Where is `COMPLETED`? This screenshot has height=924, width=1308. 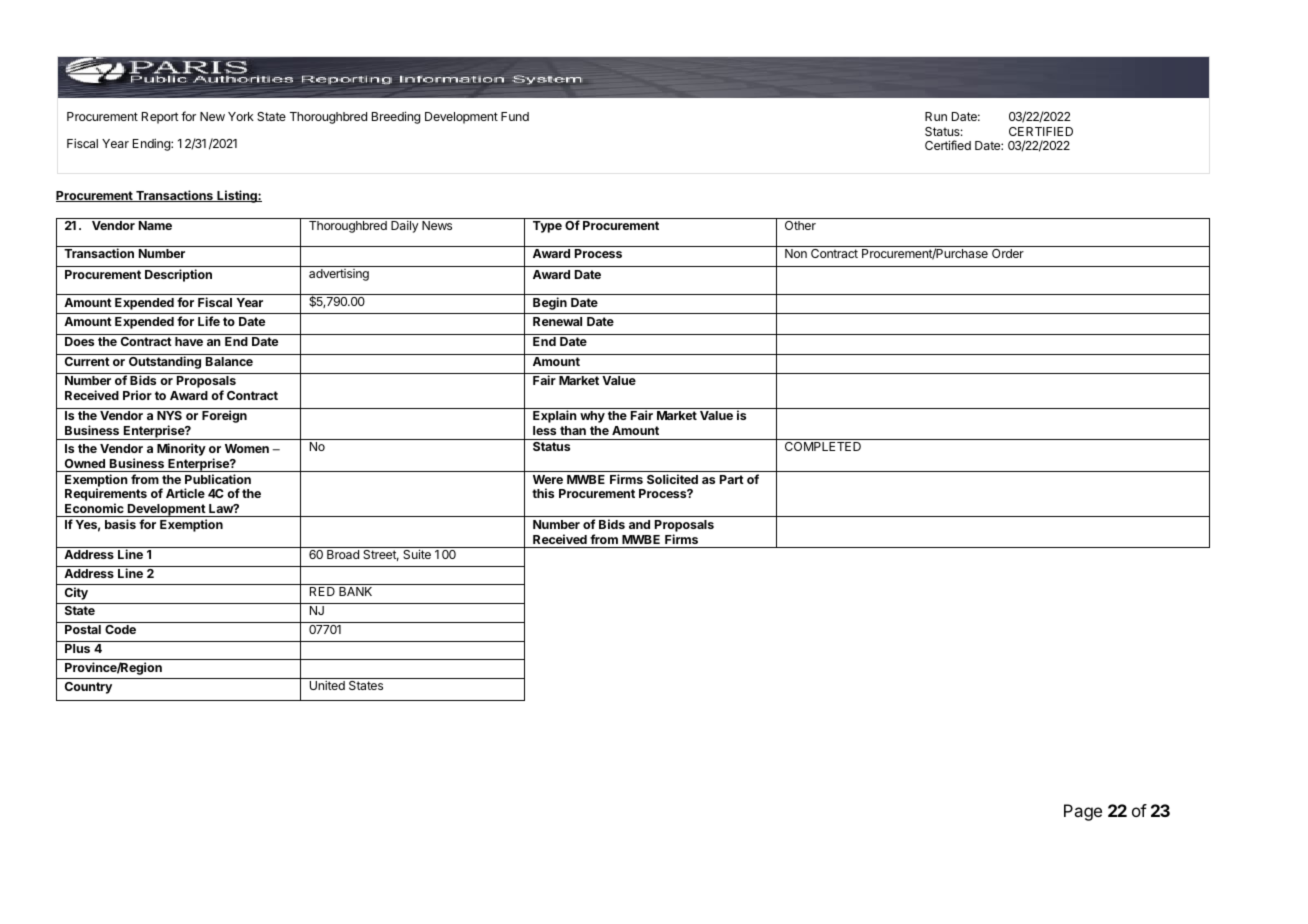 COMPLETED is located at coordinates (823, 446).
